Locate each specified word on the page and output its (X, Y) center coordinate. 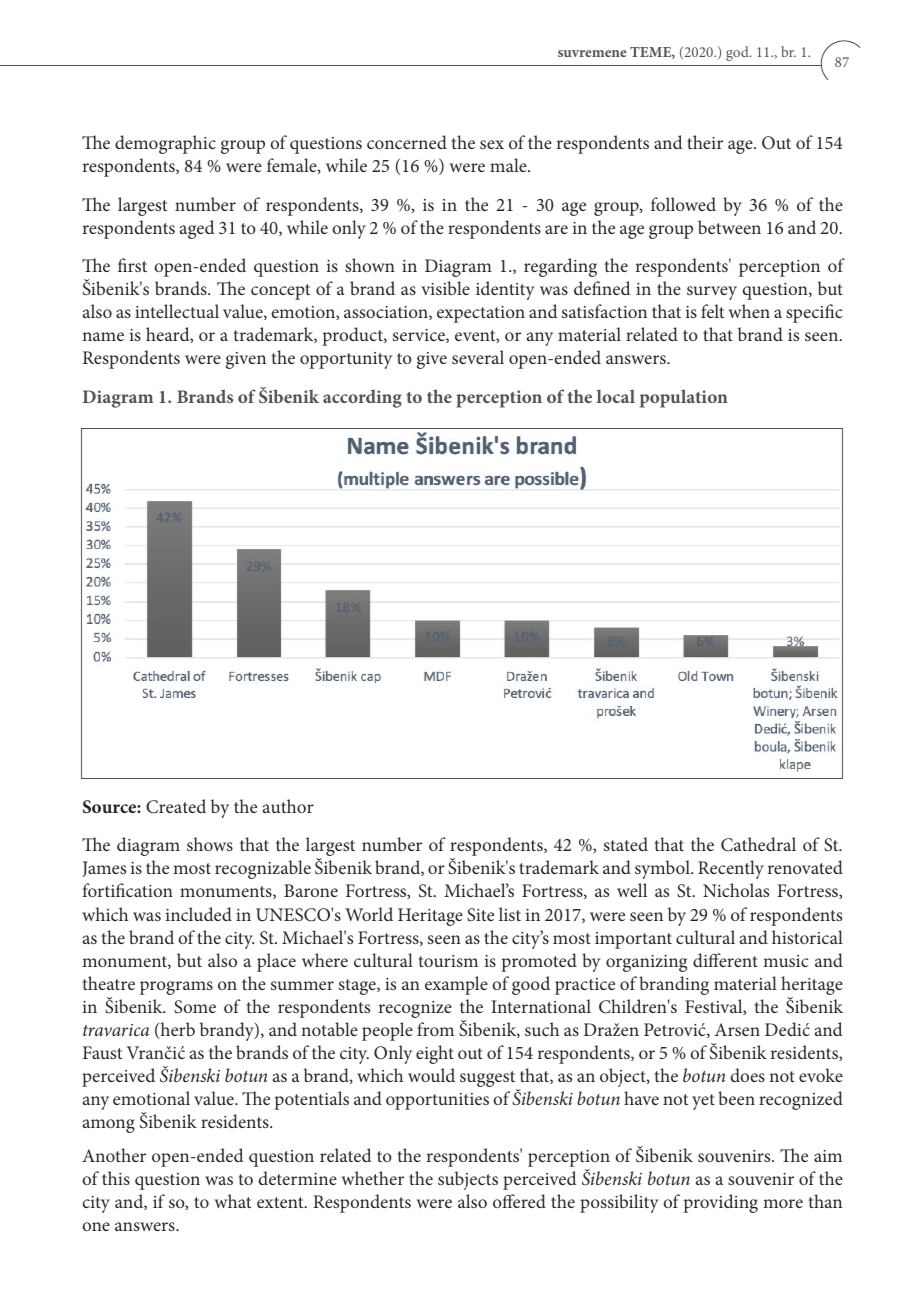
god (738, 53)
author (288, 806)
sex (492, 144)
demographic (165, 144)
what (233, 1201)
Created (176, 806)
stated (626, 844)
